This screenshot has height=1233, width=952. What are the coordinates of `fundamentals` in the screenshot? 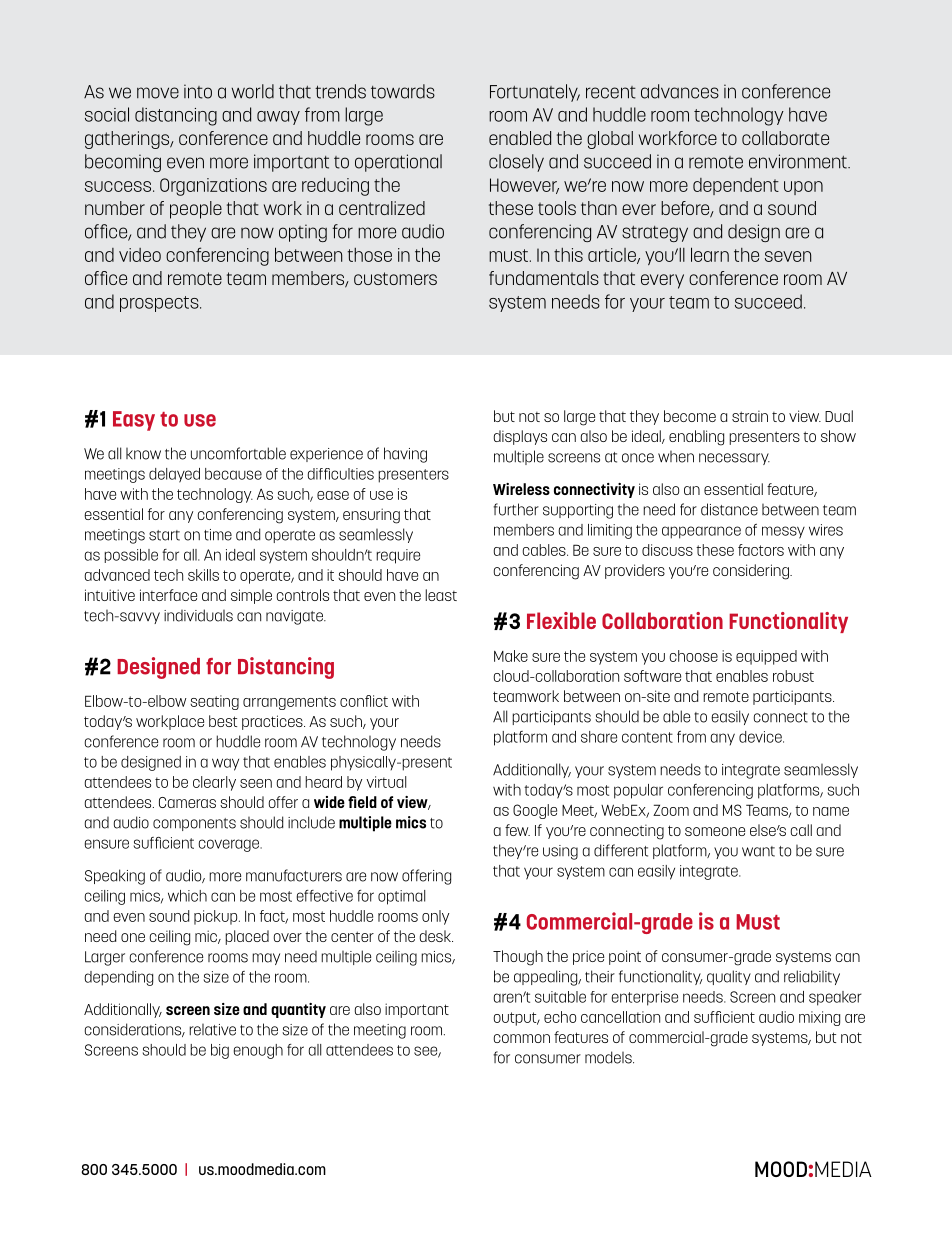 It's located at (544, 278).
